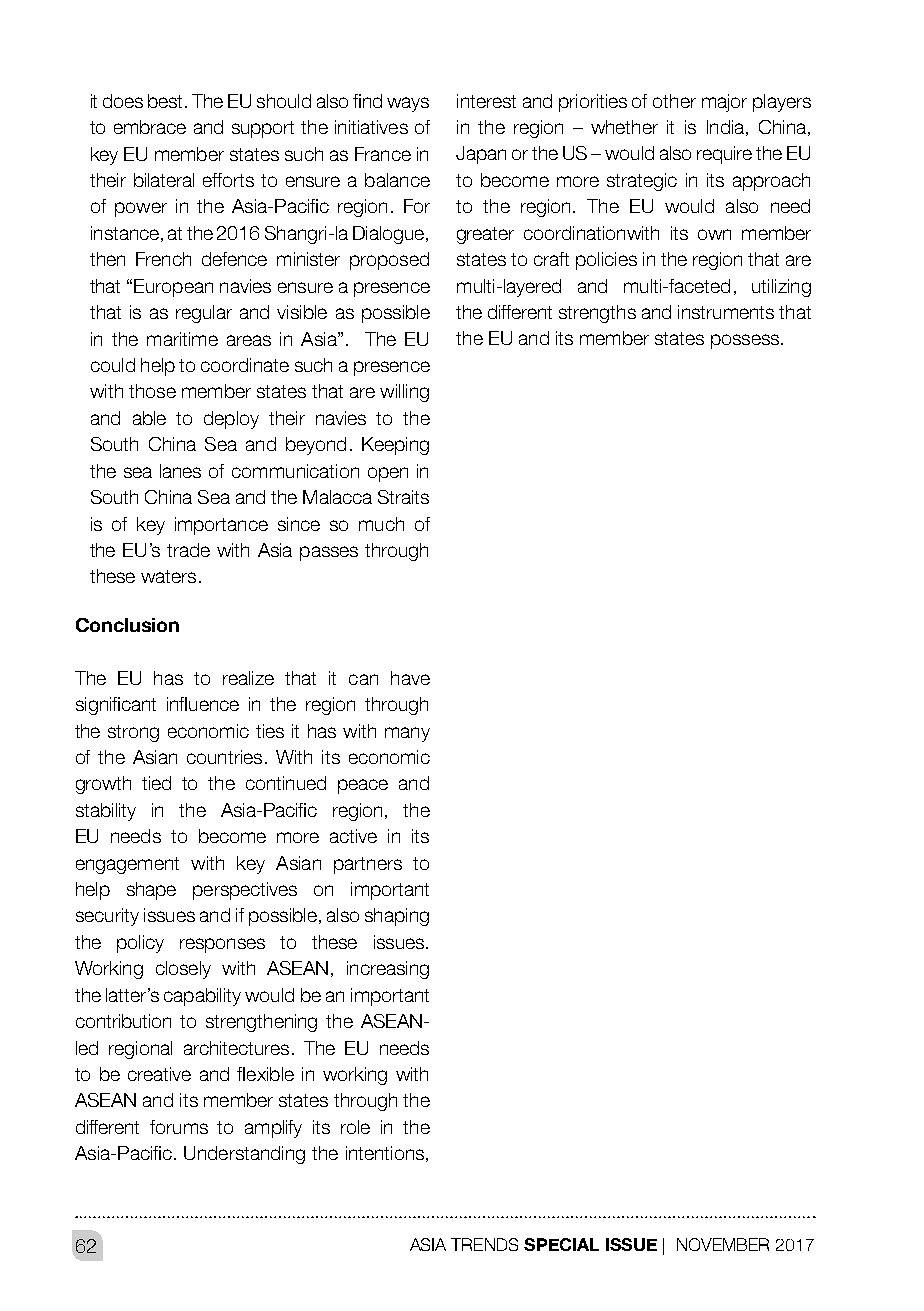 The height and width of the image is (1311, 924). What do you see at coordinates (727, 128) in the image?
I see `India` at bounding box center [727, 128].
